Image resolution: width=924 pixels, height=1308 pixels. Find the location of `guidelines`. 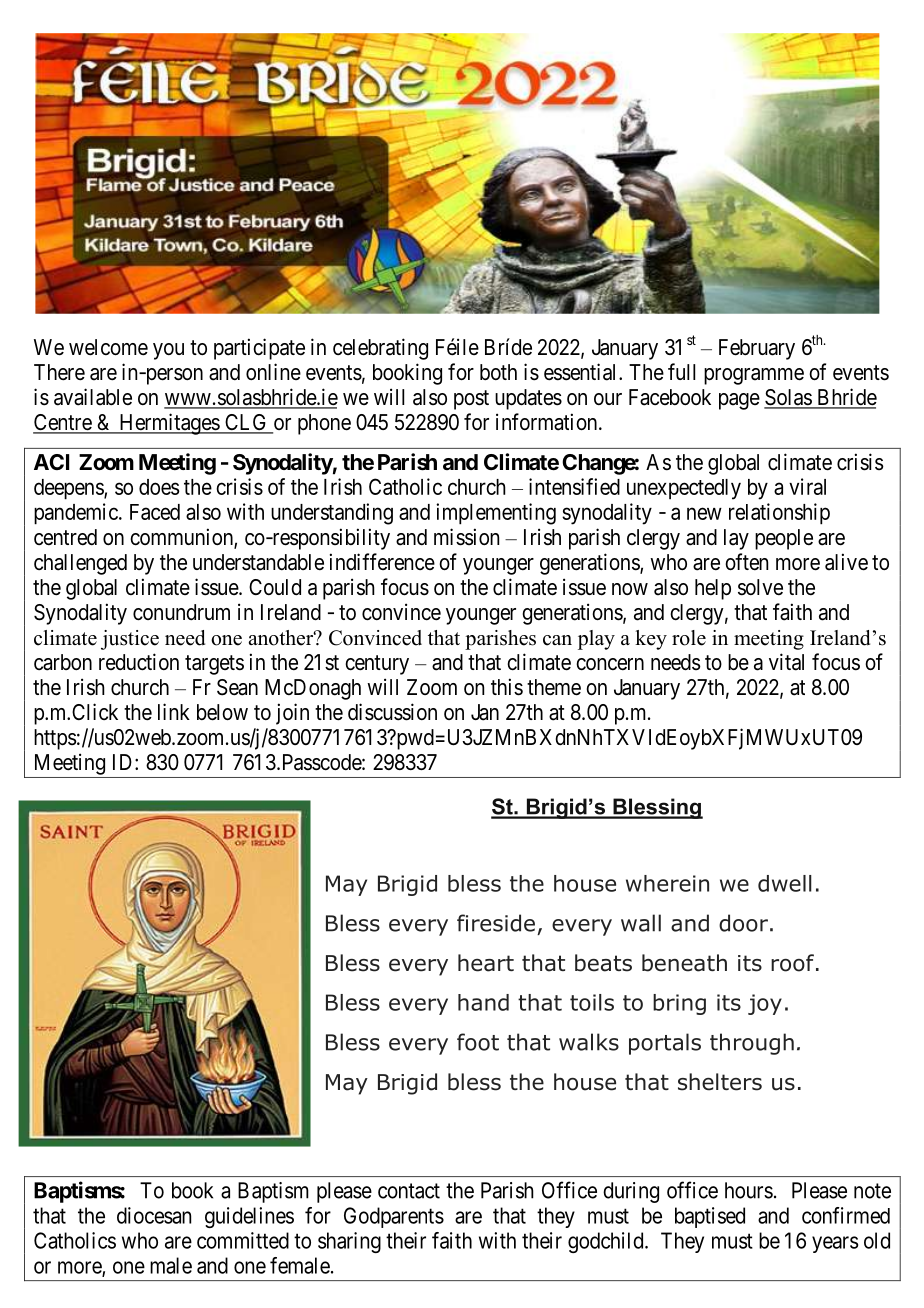

guidelines is located at coordinates (249, 1217).
